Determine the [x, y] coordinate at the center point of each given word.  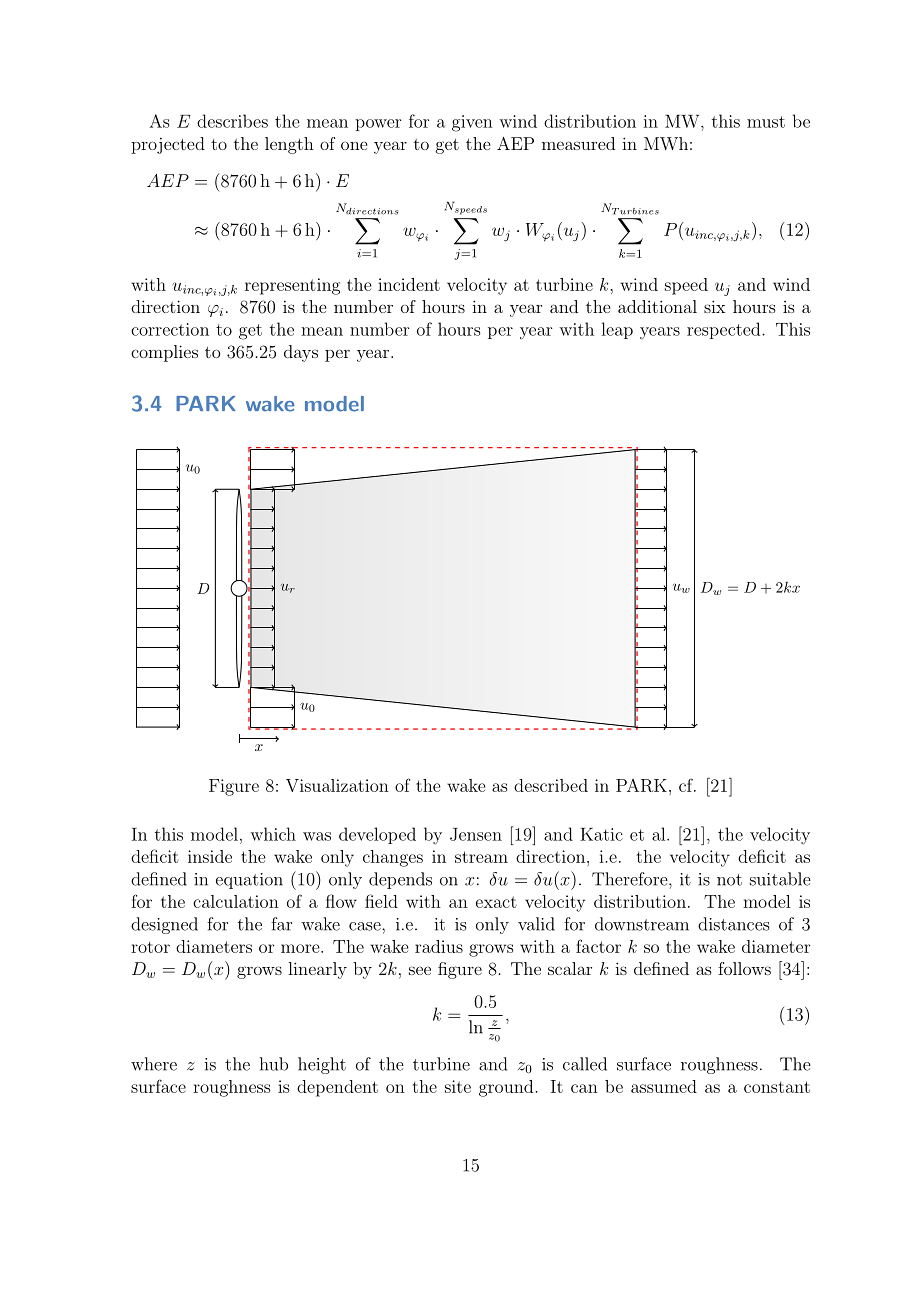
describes [232, 121]
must [766, 122]
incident [409, 284]
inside [210, 856]
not [729, 880]
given [472, 123]
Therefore [631, 879]
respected [723, 330]
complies [164, 353]
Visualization [337, 785]
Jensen [476, 834]
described [551, 785]
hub [274, 1064]
